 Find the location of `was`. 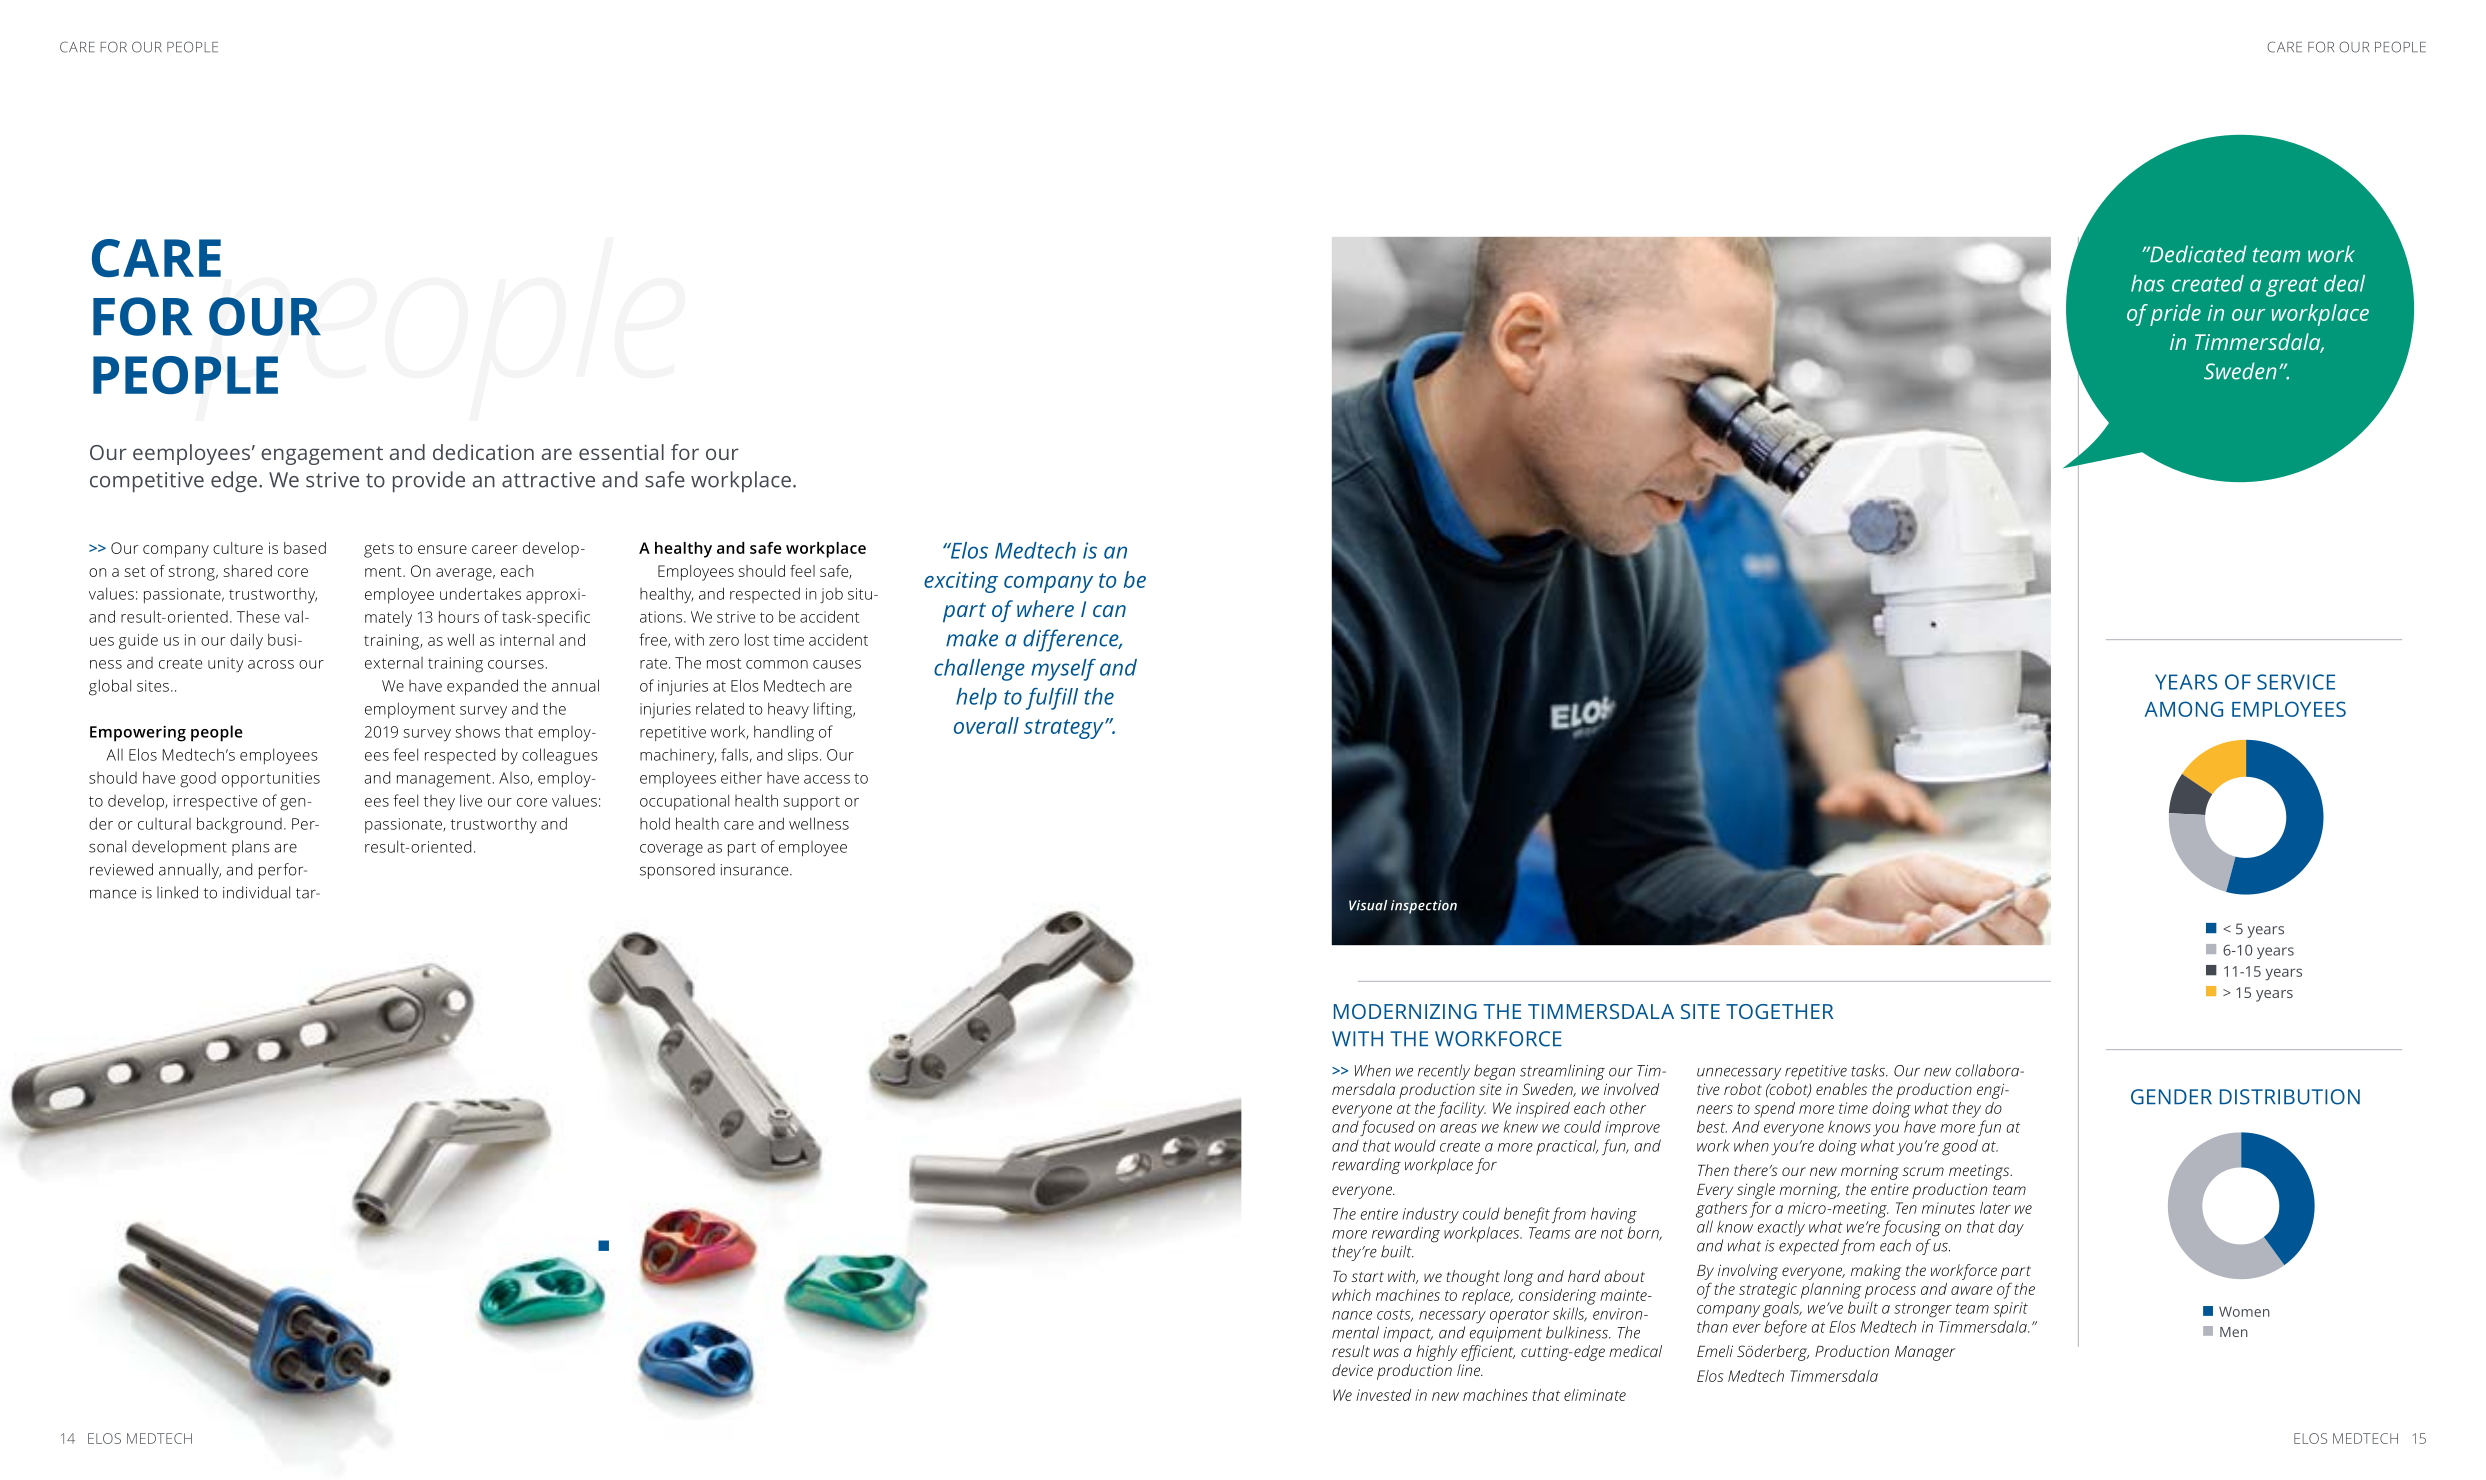

was is located at coordinates (1386, 1352).
